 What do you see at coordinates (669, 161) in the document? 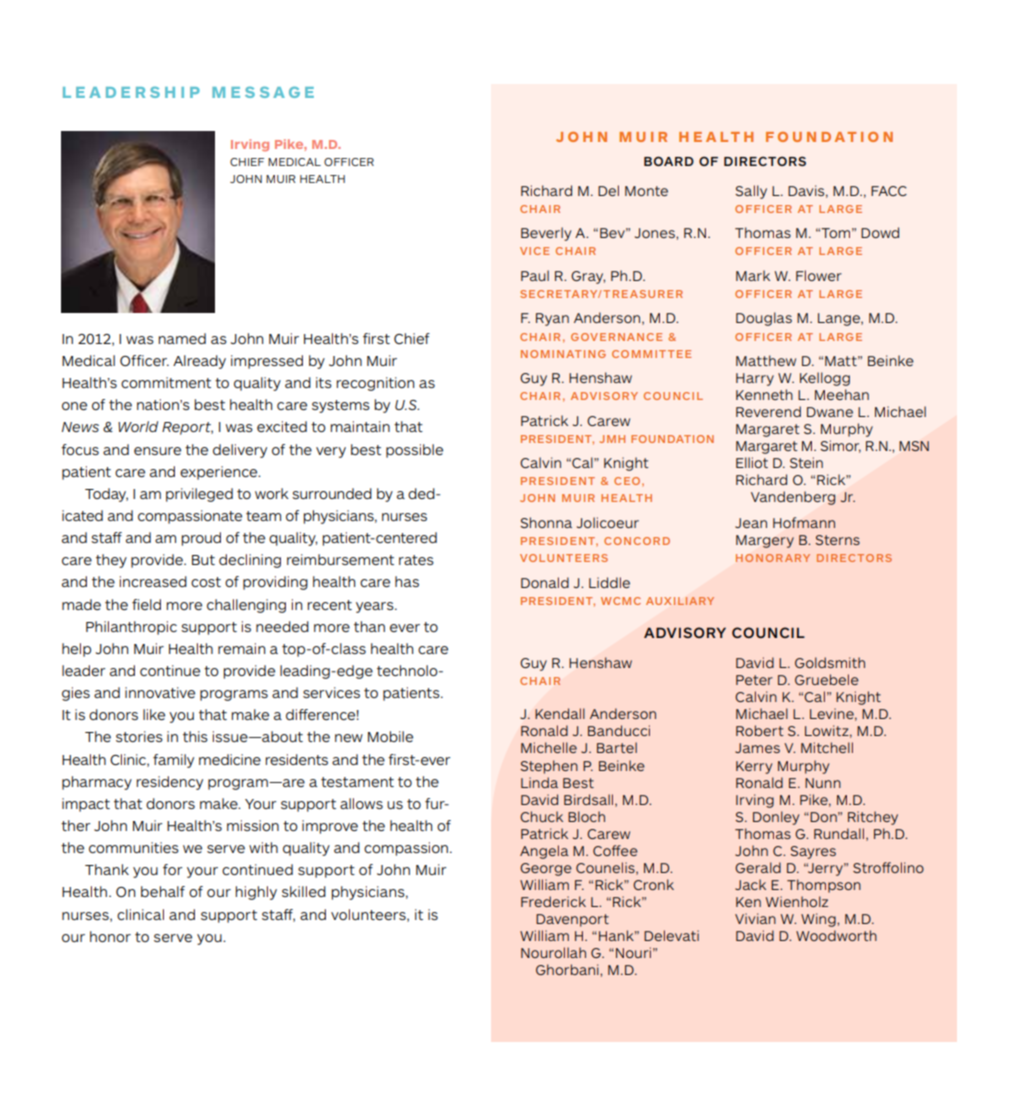
I see `BOARD` at bounding box center [669, 161].
